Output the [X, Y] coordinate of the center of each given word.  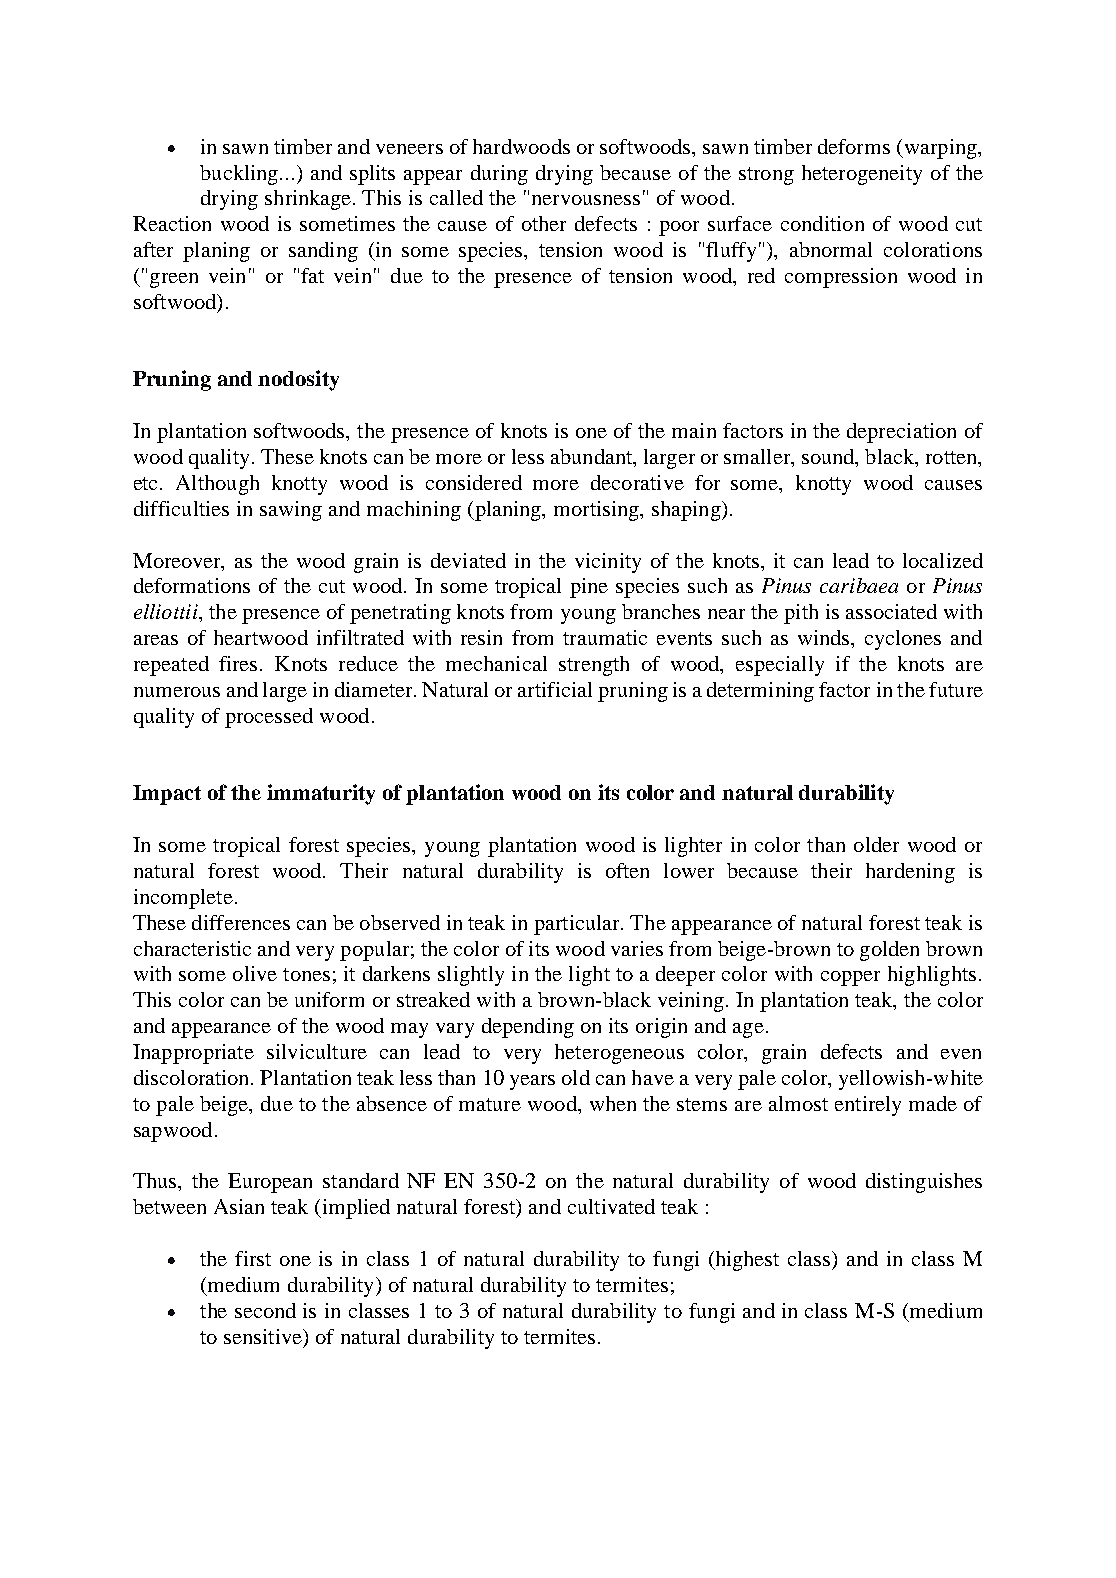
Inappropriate [193, 1054]
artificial [555, 689]
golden [889, 951]
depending [528, 1028]
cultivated [611, 1206]
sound [829, 458]
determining [760, 692]
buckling [240, 175]
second [265, 1310]
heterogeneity [862, 175]
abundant [593, 458]
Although [217, 485]
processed [269, 718]
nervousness [586, 200]
